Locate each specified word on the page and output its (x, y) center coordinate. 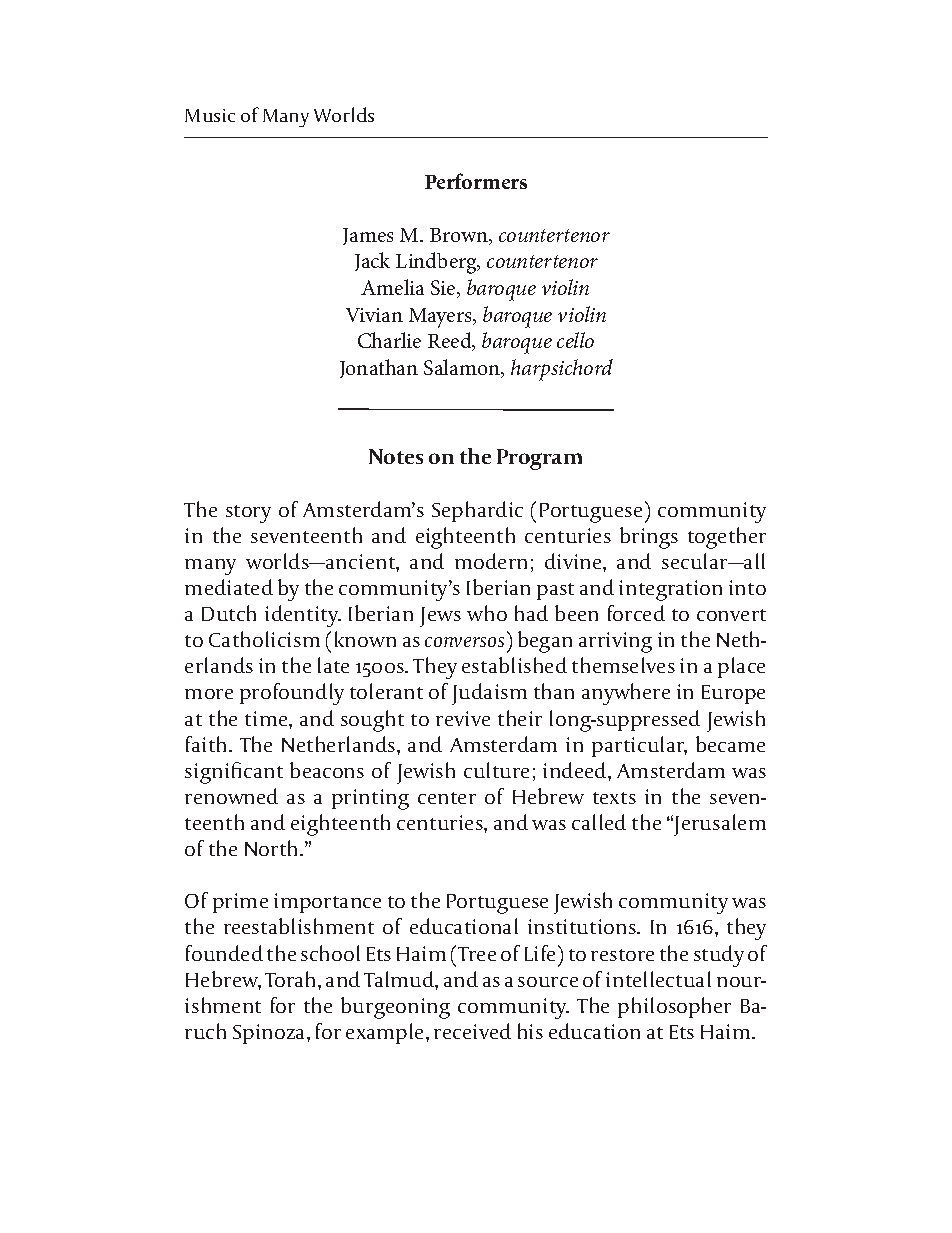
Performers (476, 181)
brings (649, 538)
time (267, 718)
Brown (460, 236)
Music (210, 115)
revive (463, 718)
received (472, 1031)
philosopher (674, 1007)
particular (639, 746)
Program (539, 459)
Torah (292, 979)
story (248, 514)
